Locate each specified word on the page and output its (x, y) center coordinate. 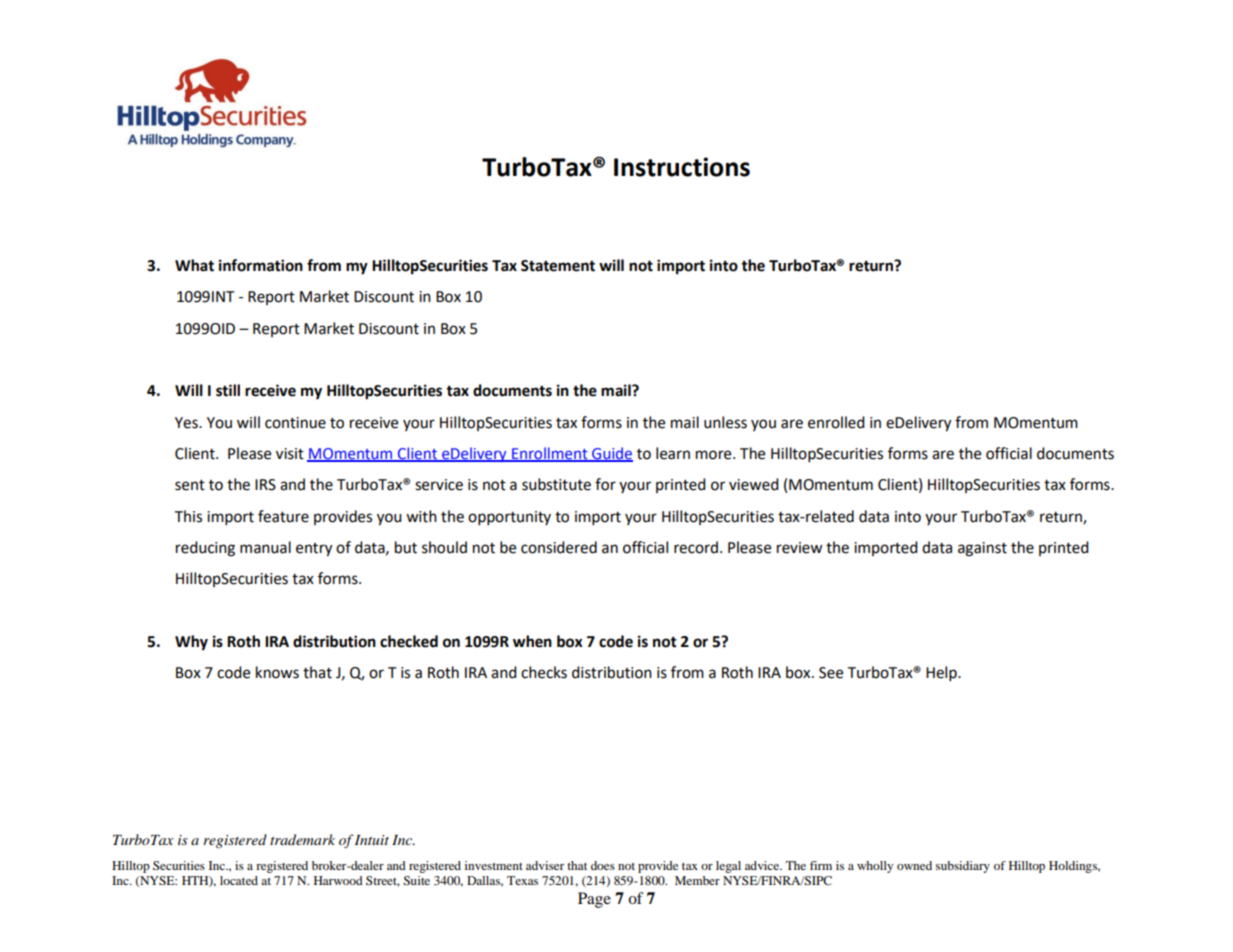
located (239, 880)
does (603, 865)
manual (265, 547)
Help (942, 674)
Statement (558, 266)
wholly (875, 867)
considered (559, 547)
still (228, 390)
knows (277, 672)
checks (544, 672)
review (800, 548)
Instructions (682, 167)
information (261, 265)
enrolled (836, 422)
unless (725, 422)
